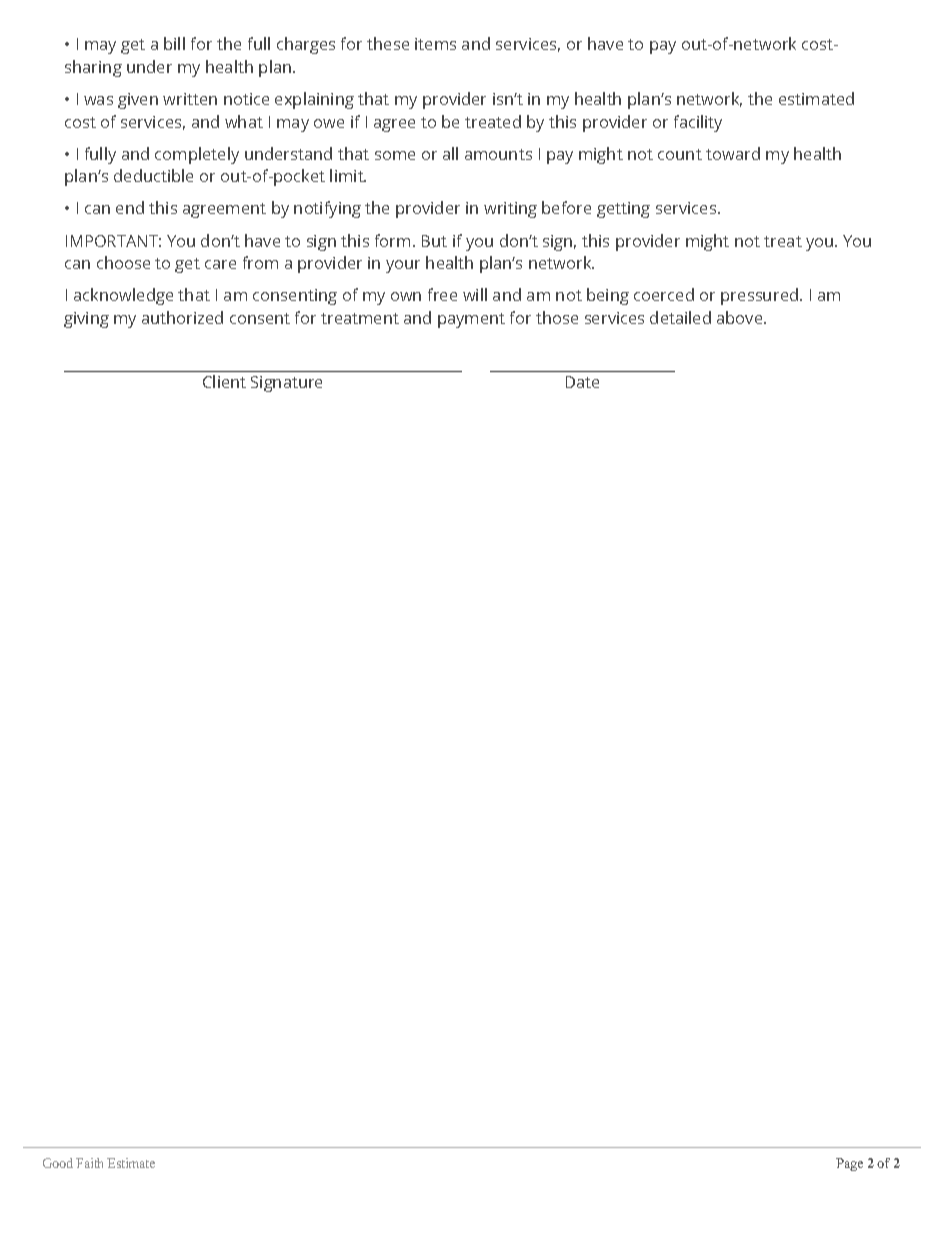 Image resolution: width=952 pixels, height=1233 pixels. I want to click on detailed, so click(680, 317).
